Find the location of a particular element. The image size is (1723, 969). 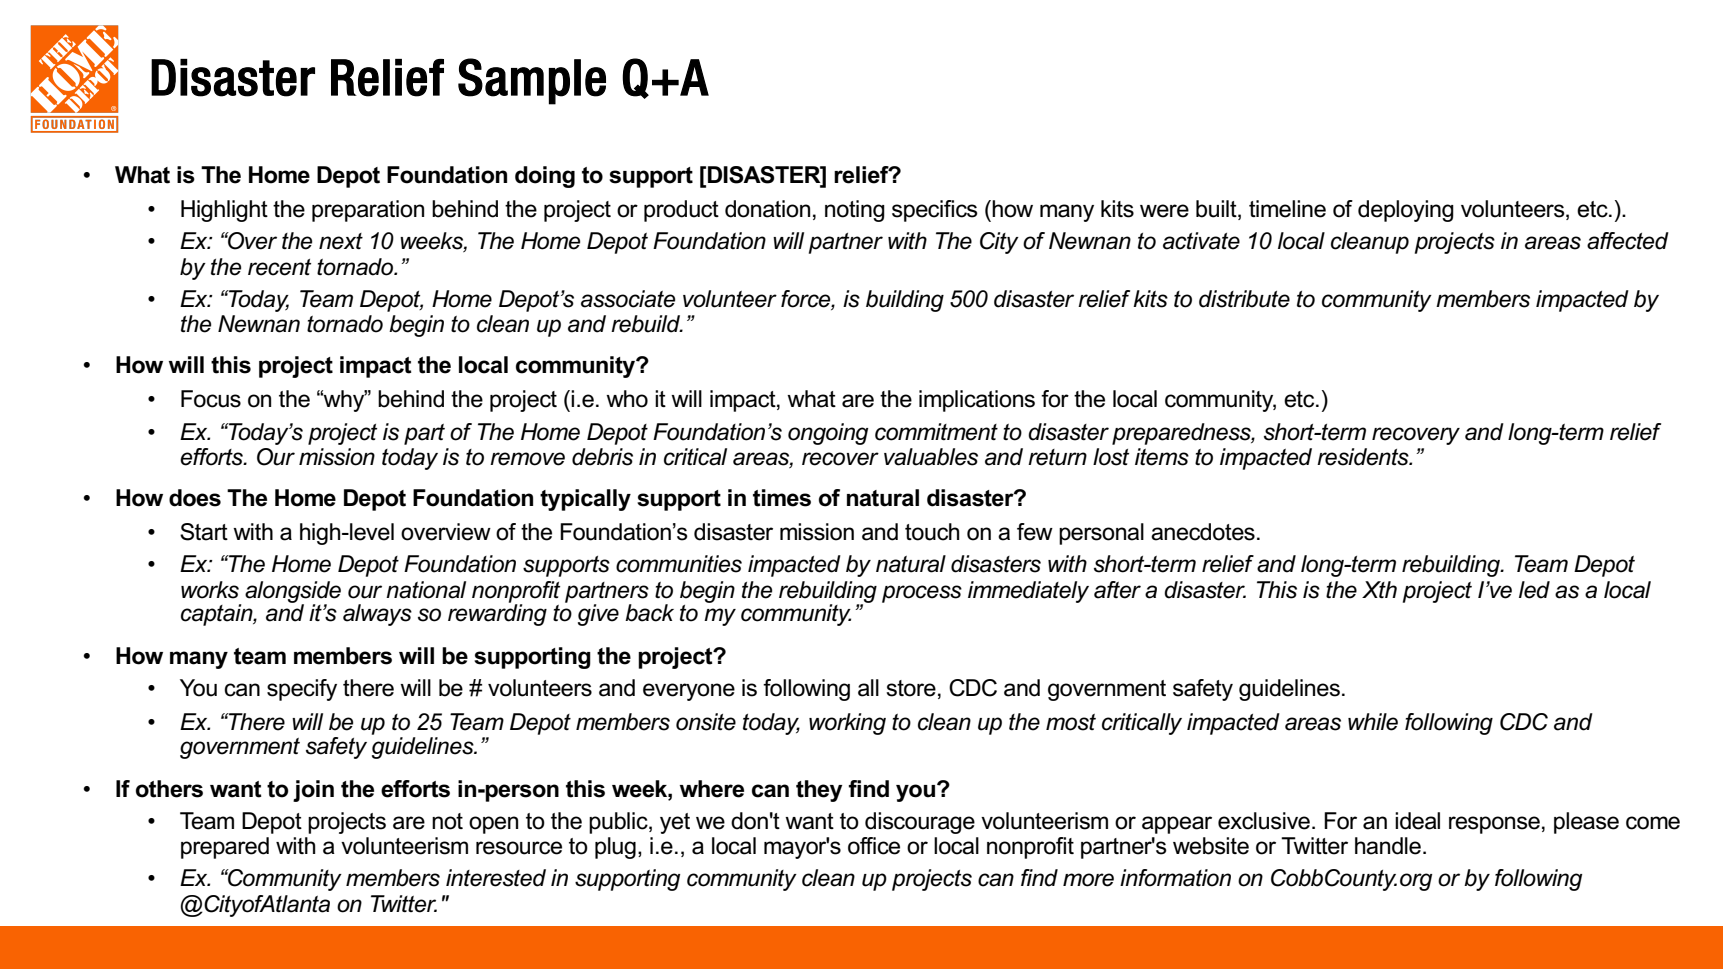

specify is located at coordinates (302, 690).
